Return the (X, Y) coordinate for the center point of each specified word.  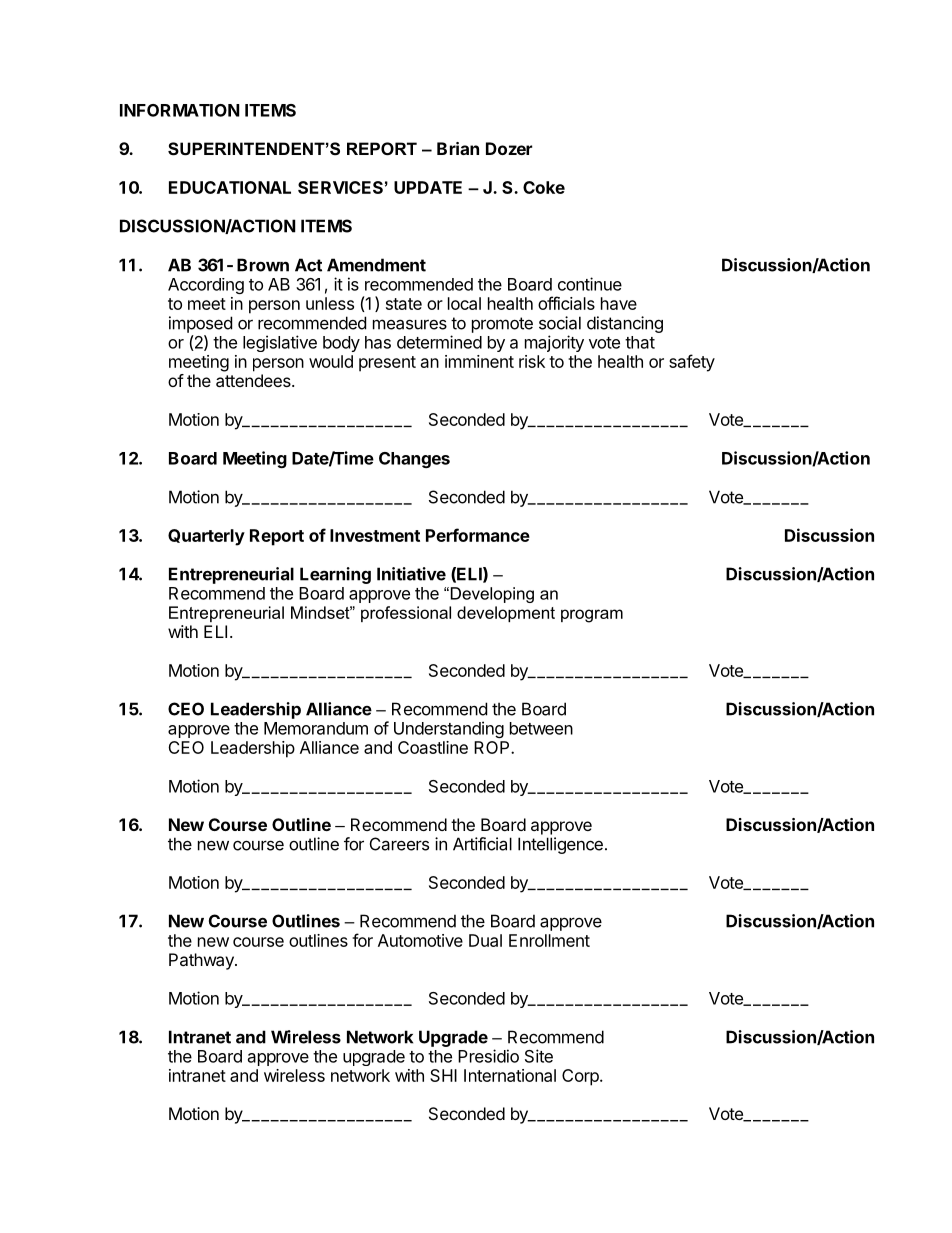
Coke (544, 187)
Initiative (411, 574)
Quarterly (206, 537)
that (640, 342)
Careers (399, 844)
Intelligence (560, 845)
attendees (254, 380)
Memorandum (316, 728)
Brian (458, 148)
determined (439, 342)
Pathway (202, 961)
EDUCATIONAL (230, 187)
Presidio (488, 1056)
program (592, 616)
